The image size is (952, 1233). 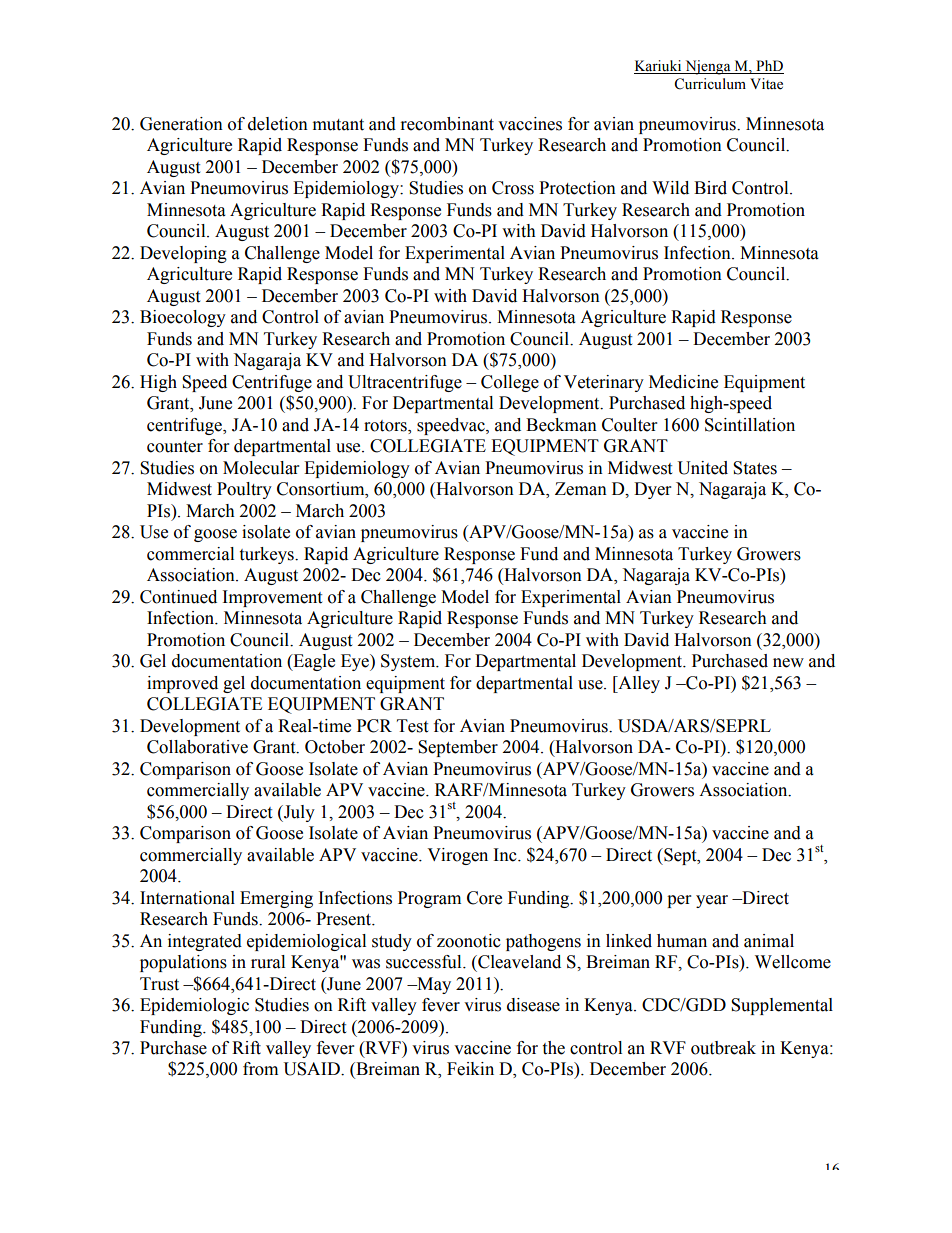 What do you see at coordinates (710, 84) in the screenshot?
I see `Curriculum` at bounding box center [710, 84].
